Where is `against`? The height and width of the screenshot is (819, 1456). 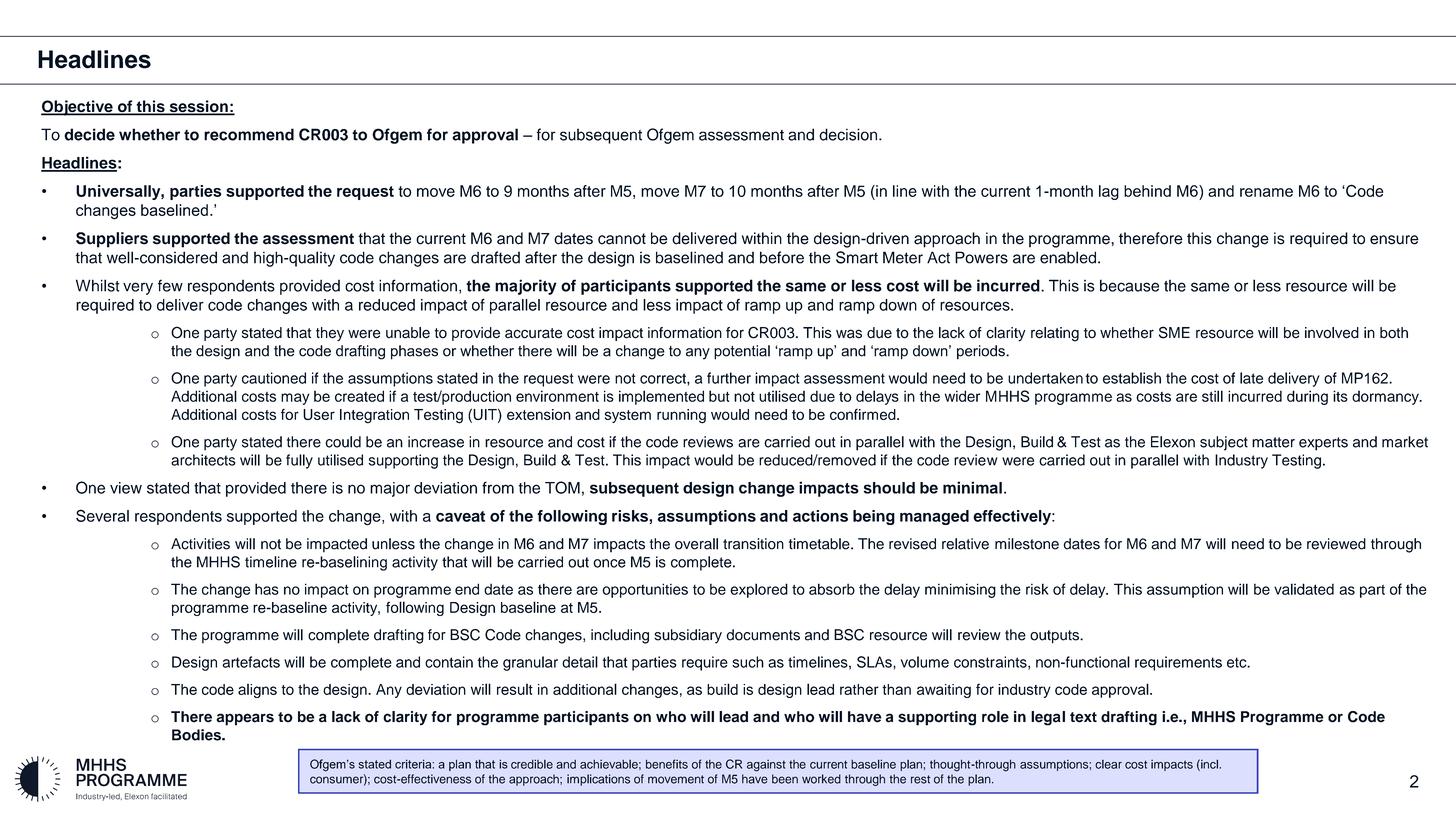
against is located at coordinates (766, 766).
